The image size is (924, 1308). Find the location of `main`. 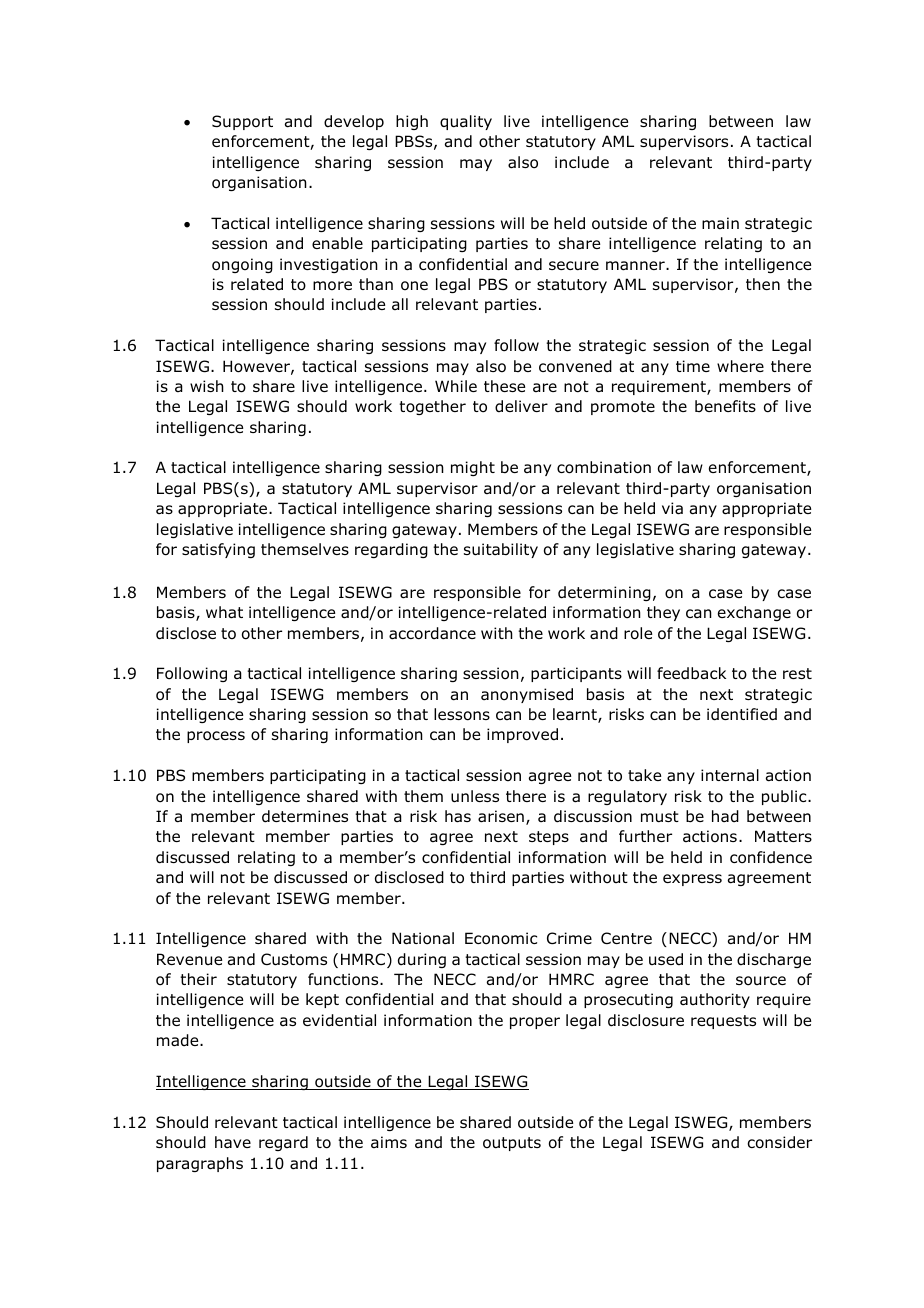

main is located at coordinates (720, 223).
